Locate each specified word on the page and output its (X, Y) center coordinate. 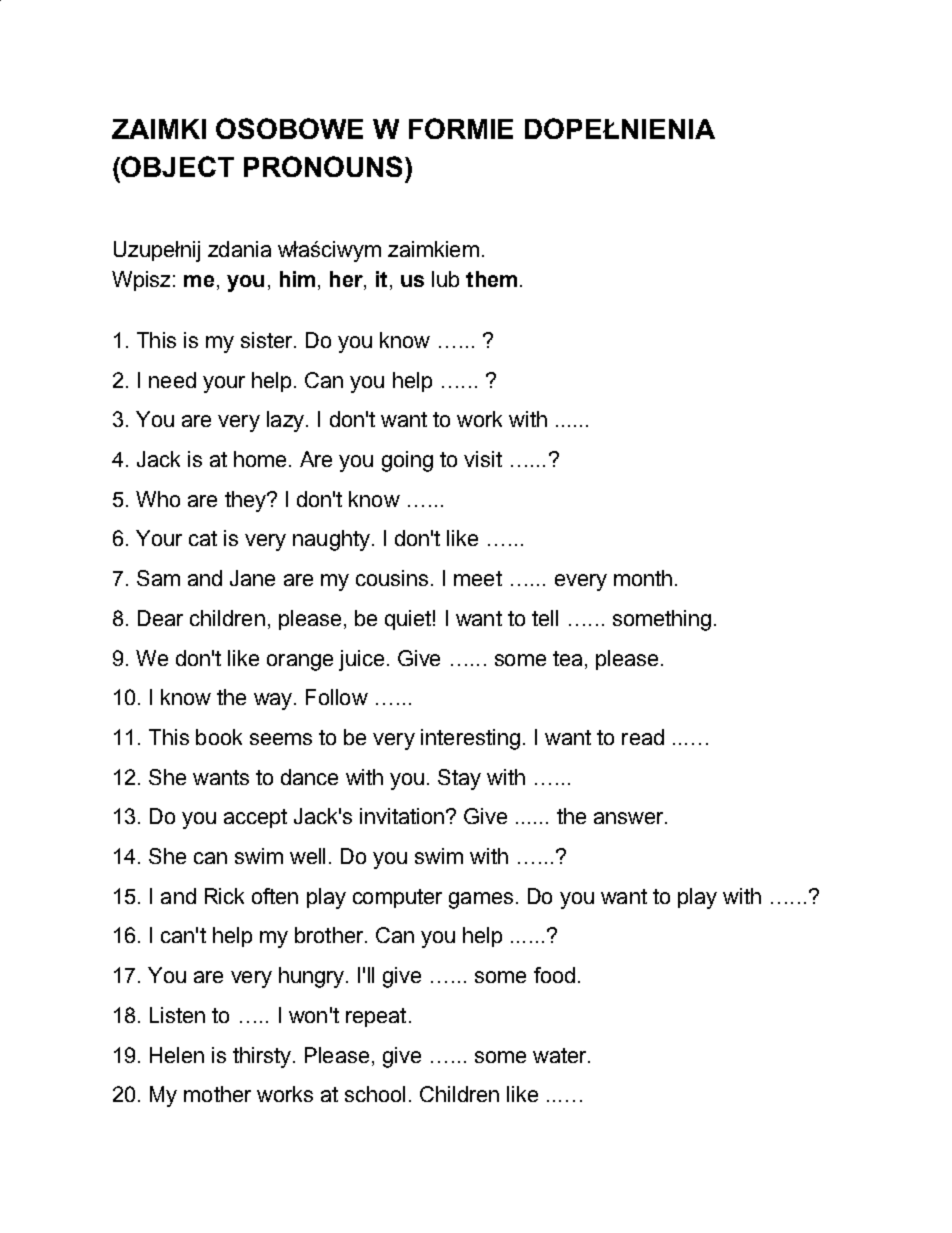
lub (445, 279)
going (407, 461)
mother (217, 1094)
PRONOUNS (323, 166)
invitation (402, 816)
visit (483, 459)
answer (630, 818)
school (375, 1094)
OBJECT (177, 166)
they (246, 501)
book (219, 737)
